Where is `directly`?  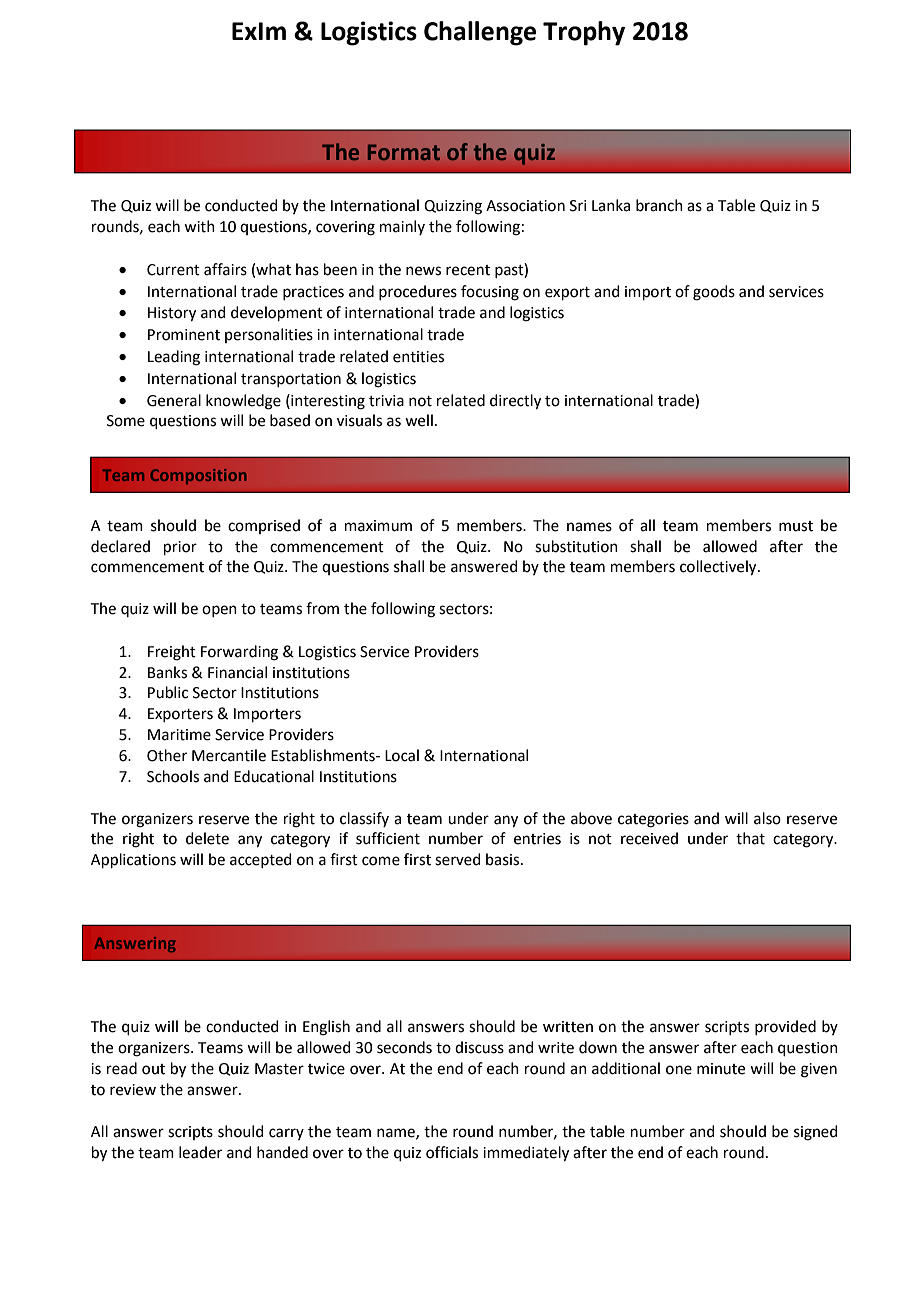
directly is located at coordinates (515, 402).
